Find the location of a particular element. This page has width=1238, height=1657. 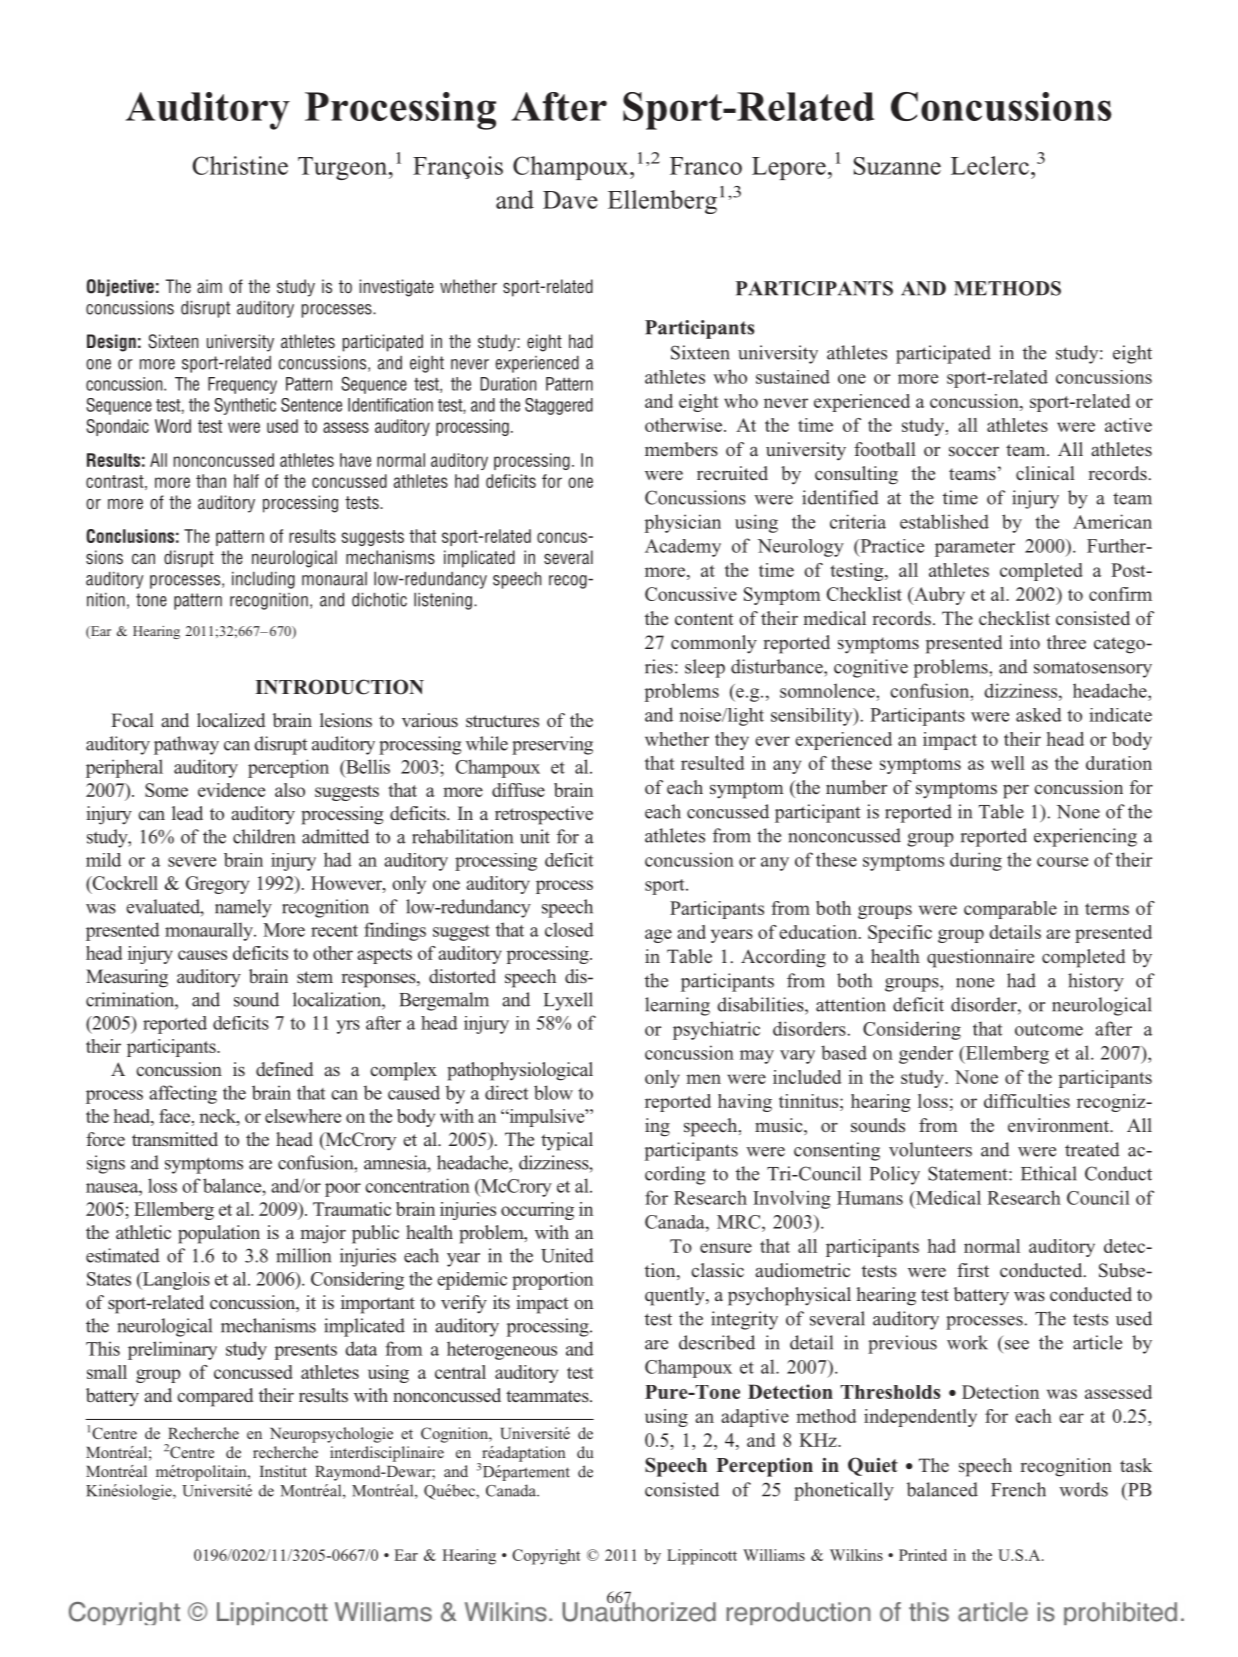

during is located at coordinates (976, 861).
